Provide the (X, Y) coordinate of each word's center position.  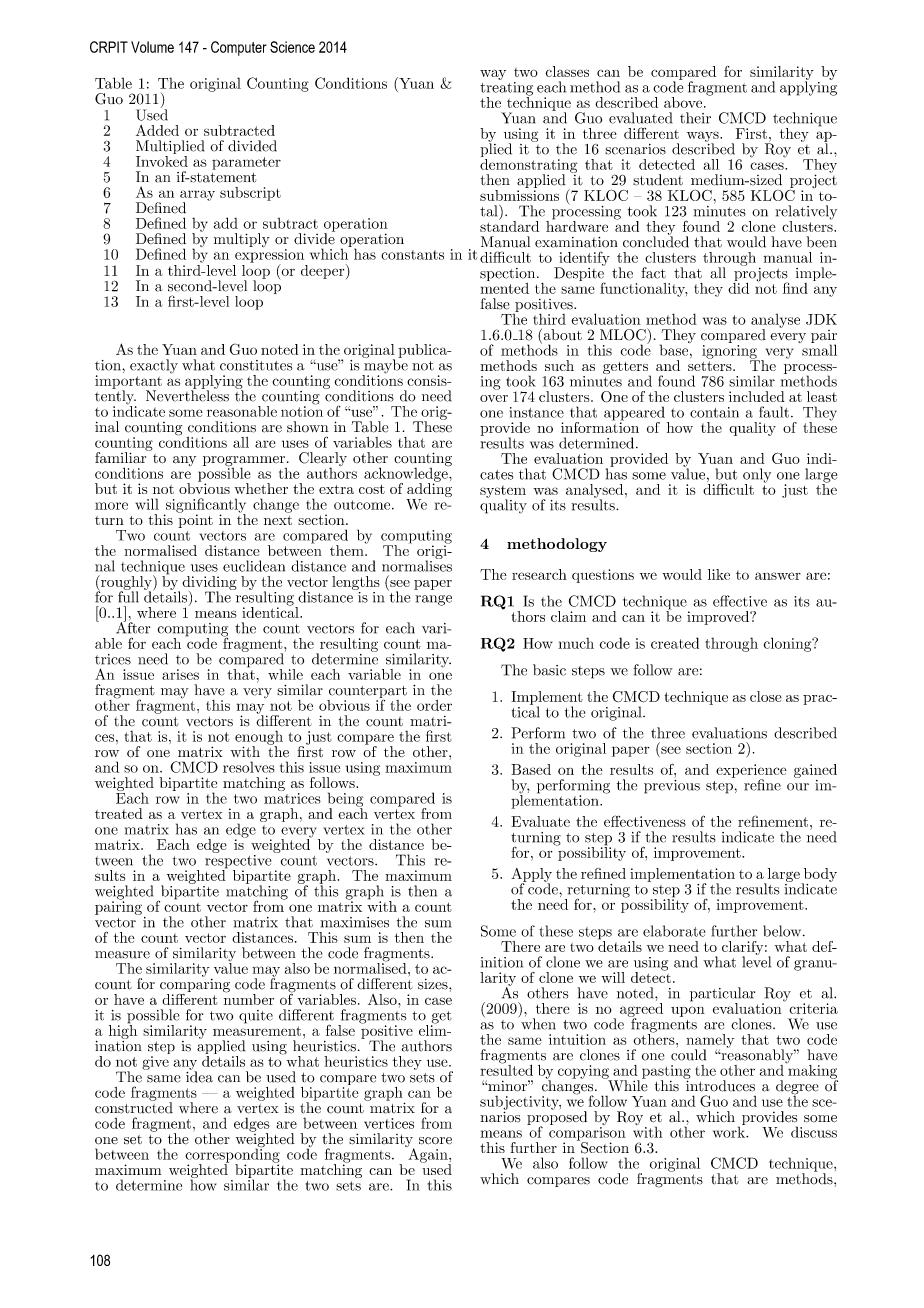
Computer (239, 48)
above (684, 102)
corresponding (232, 1155)
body (819, 876)
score (435, 1141)
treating (506, 88)
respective (238, 861)
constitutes (256, 365)
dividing (209, 584)
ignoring (730, 353)
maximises (354, 922)
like (719, 574)
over (494, 398)
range (433, 600)
